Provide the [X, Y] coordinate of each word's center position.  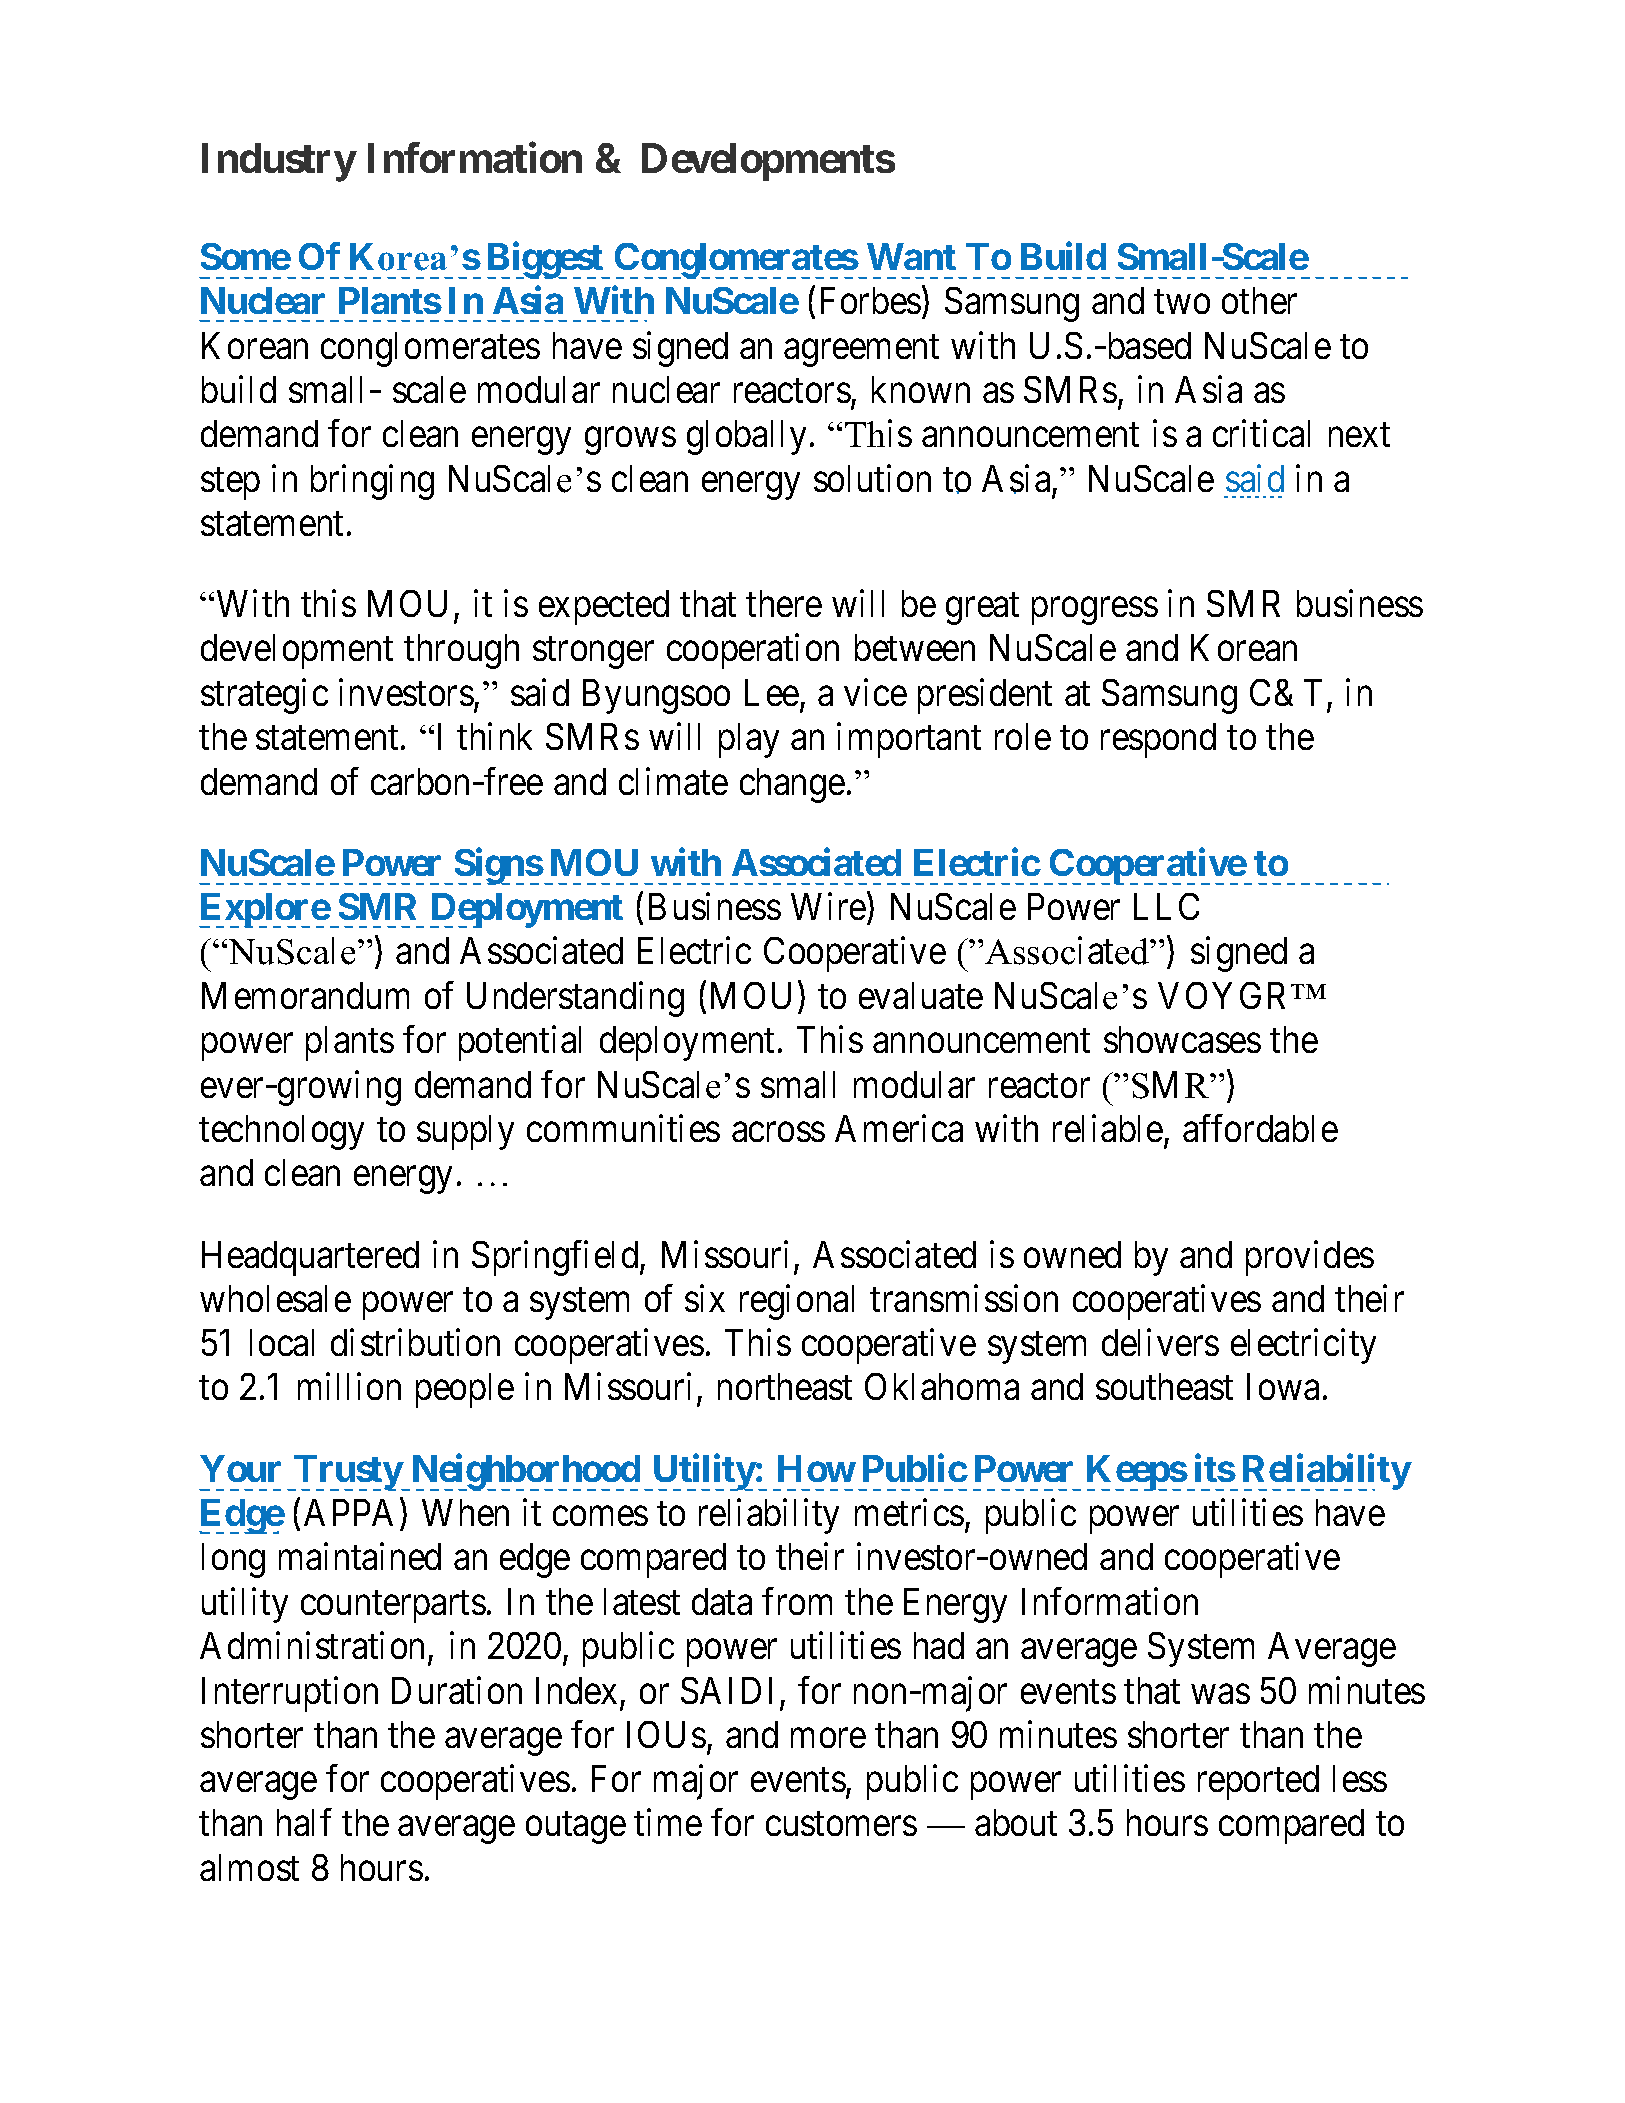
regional [797, 1302]
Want [911, 256]
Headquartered [310, 1258]
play [749, 740]
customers [841, 1824]
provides [1310, 1258]
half [304, 1822]
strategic [264, 696]
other [1259, 300]
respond [1158, 740]
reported [1258, 1782]
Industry [278, 162]
